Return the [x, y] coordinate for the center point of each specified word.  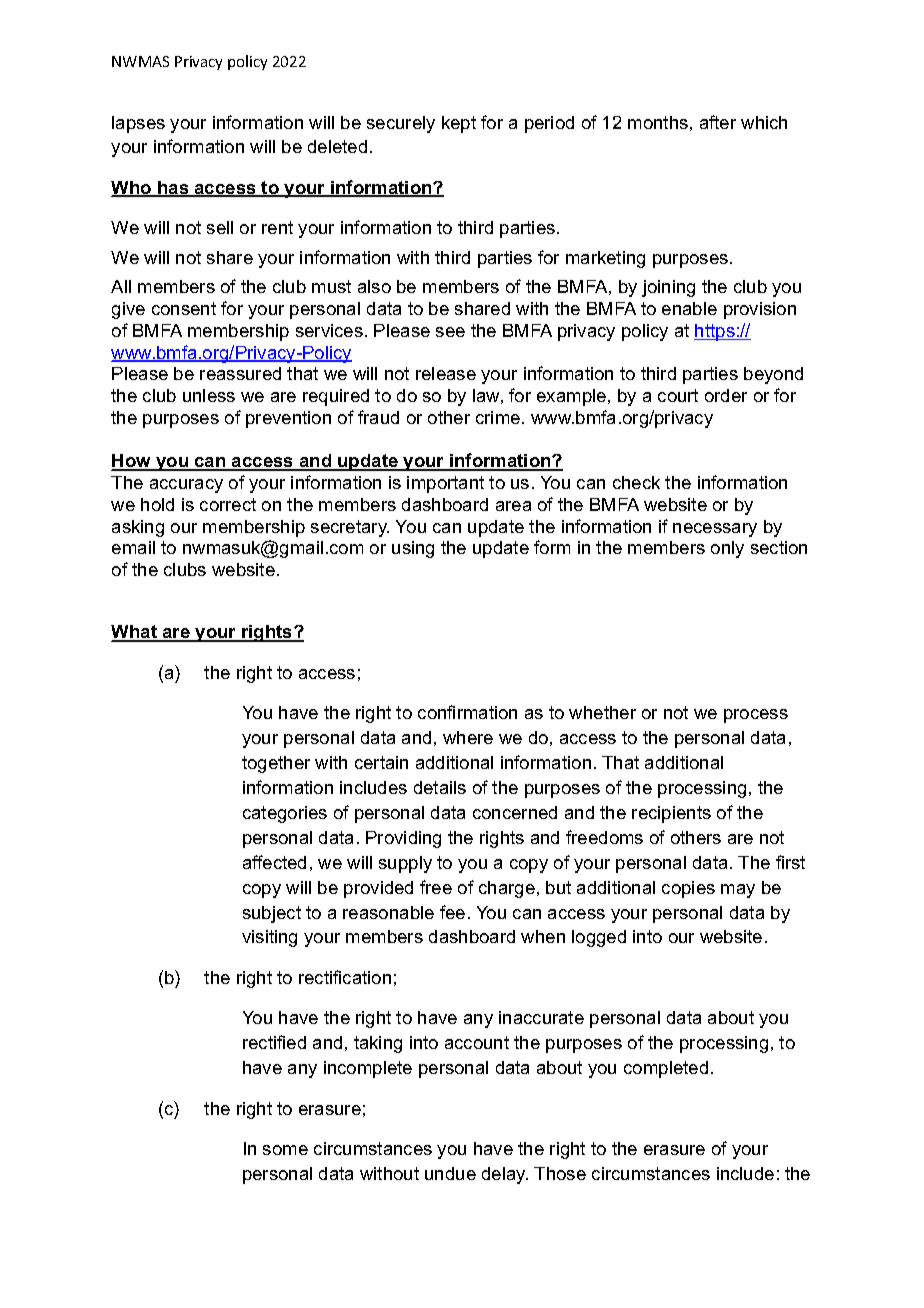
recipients [671, 814]
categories [285, 814]
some [285, 1150]
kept [459, 124]
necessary [715, 530]
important [445, 484]
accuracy [186, 486]
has [173, 189]
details [440, 787]
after [718, 122]
